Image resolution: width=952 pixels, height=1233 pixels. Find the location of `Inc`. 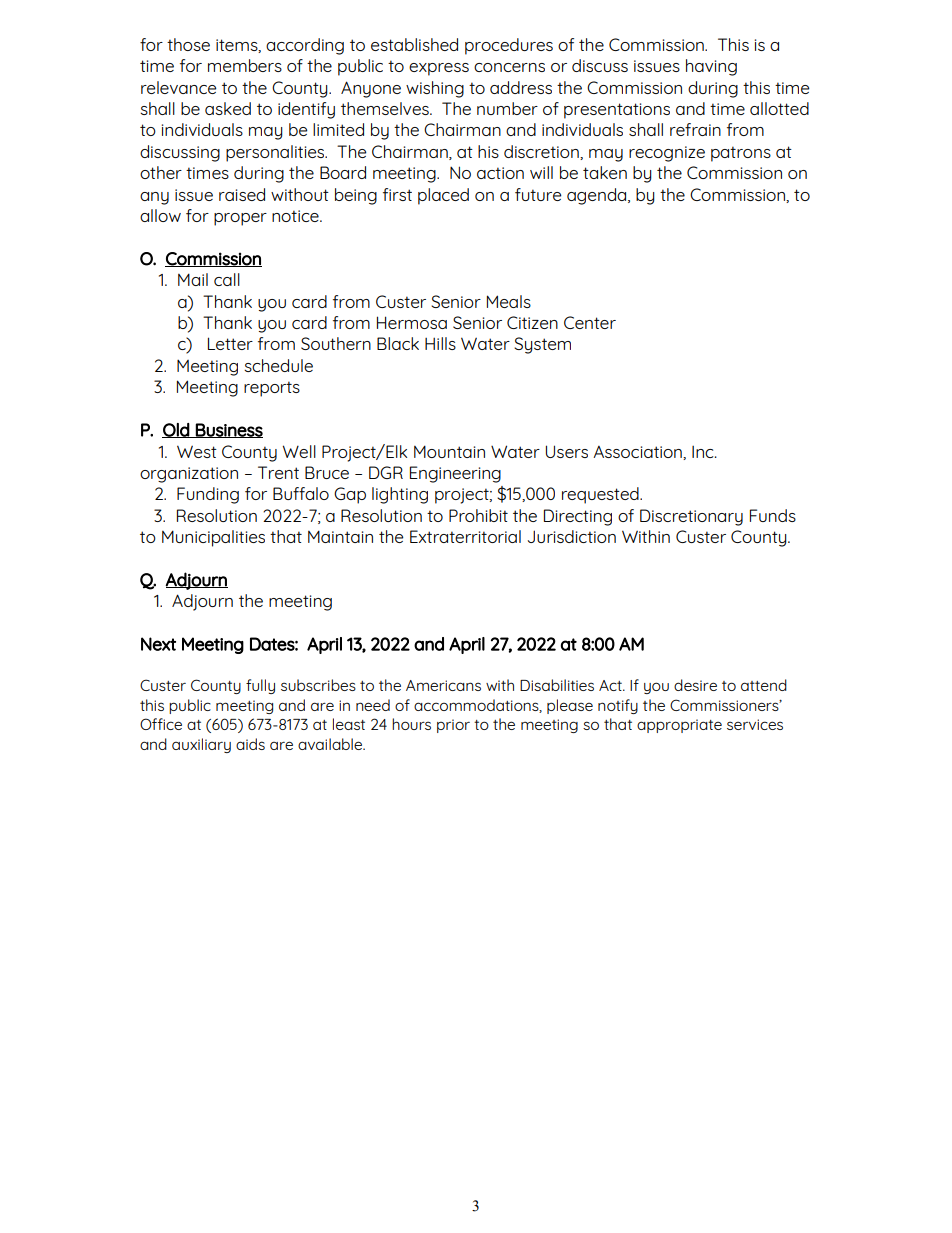

Inc is located at coordinates (704, 452).
